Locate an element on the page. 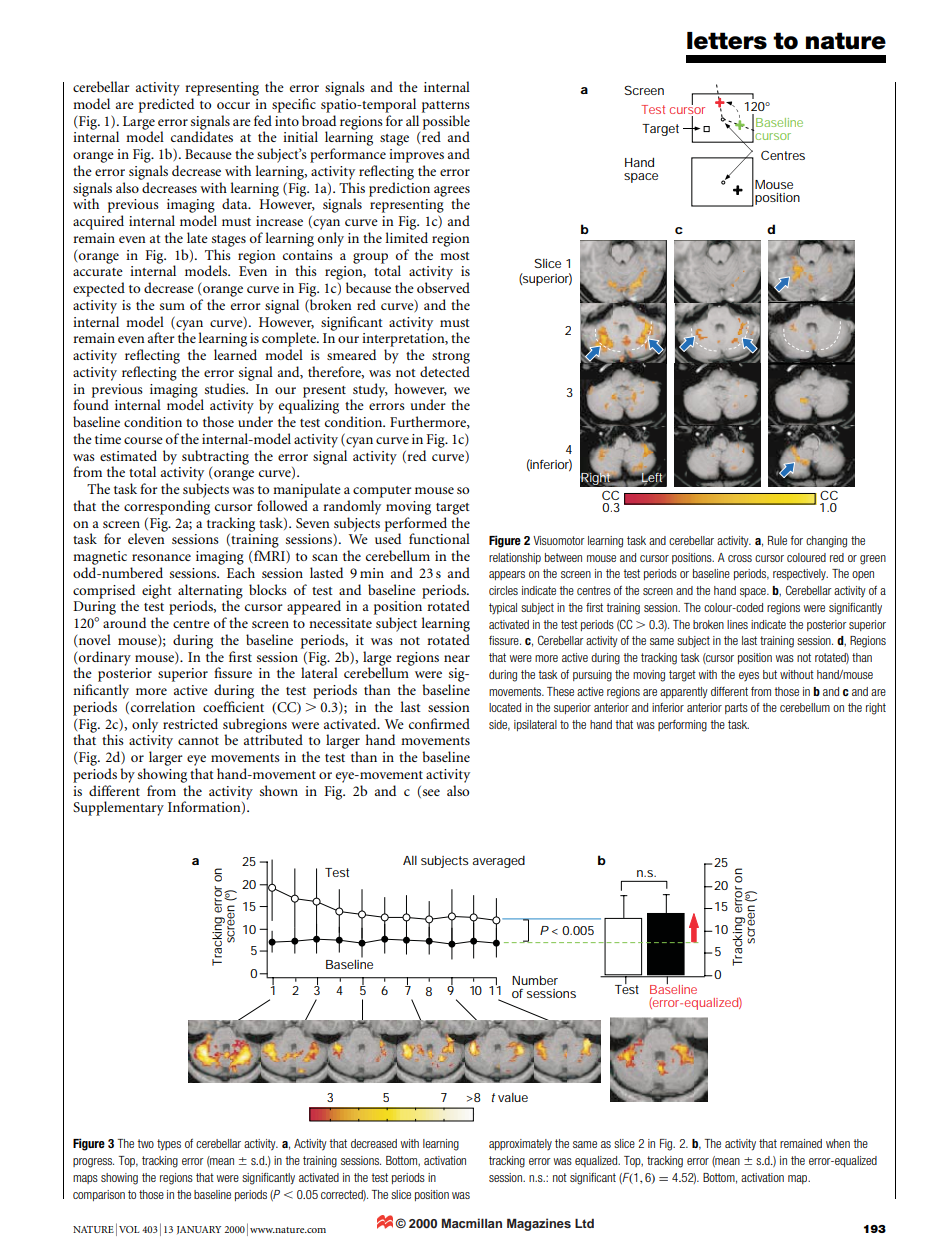 The image size is (952, 1254). Rule is located at coordinates (777, 540).
